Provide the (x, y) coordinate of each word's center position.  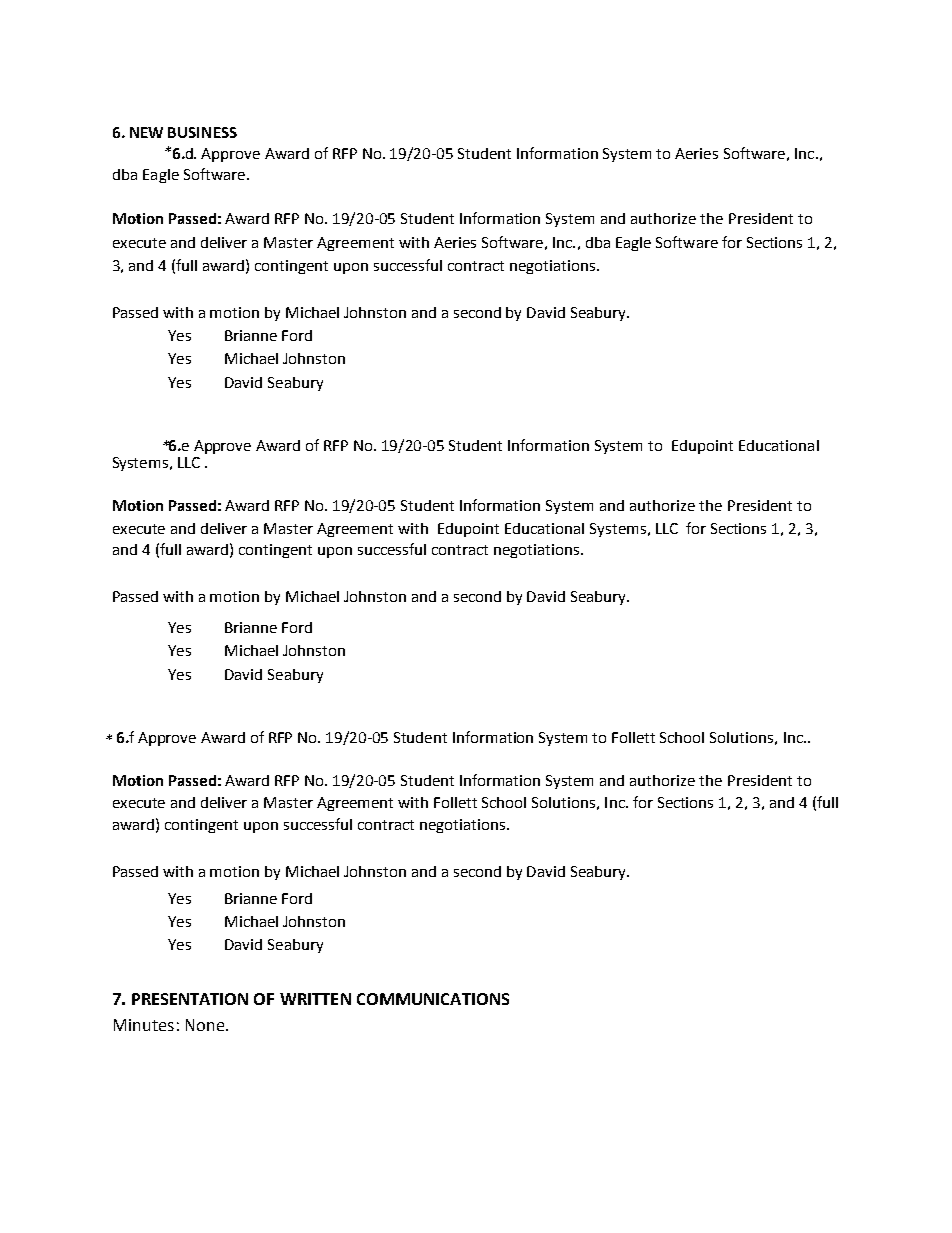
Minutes (144, 1025)
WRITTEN (315, 999)
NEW (146, 132)
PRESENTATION (190, 999)
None (205, 1025)
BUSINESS (202, 132)
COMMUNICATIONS (433, 999)
